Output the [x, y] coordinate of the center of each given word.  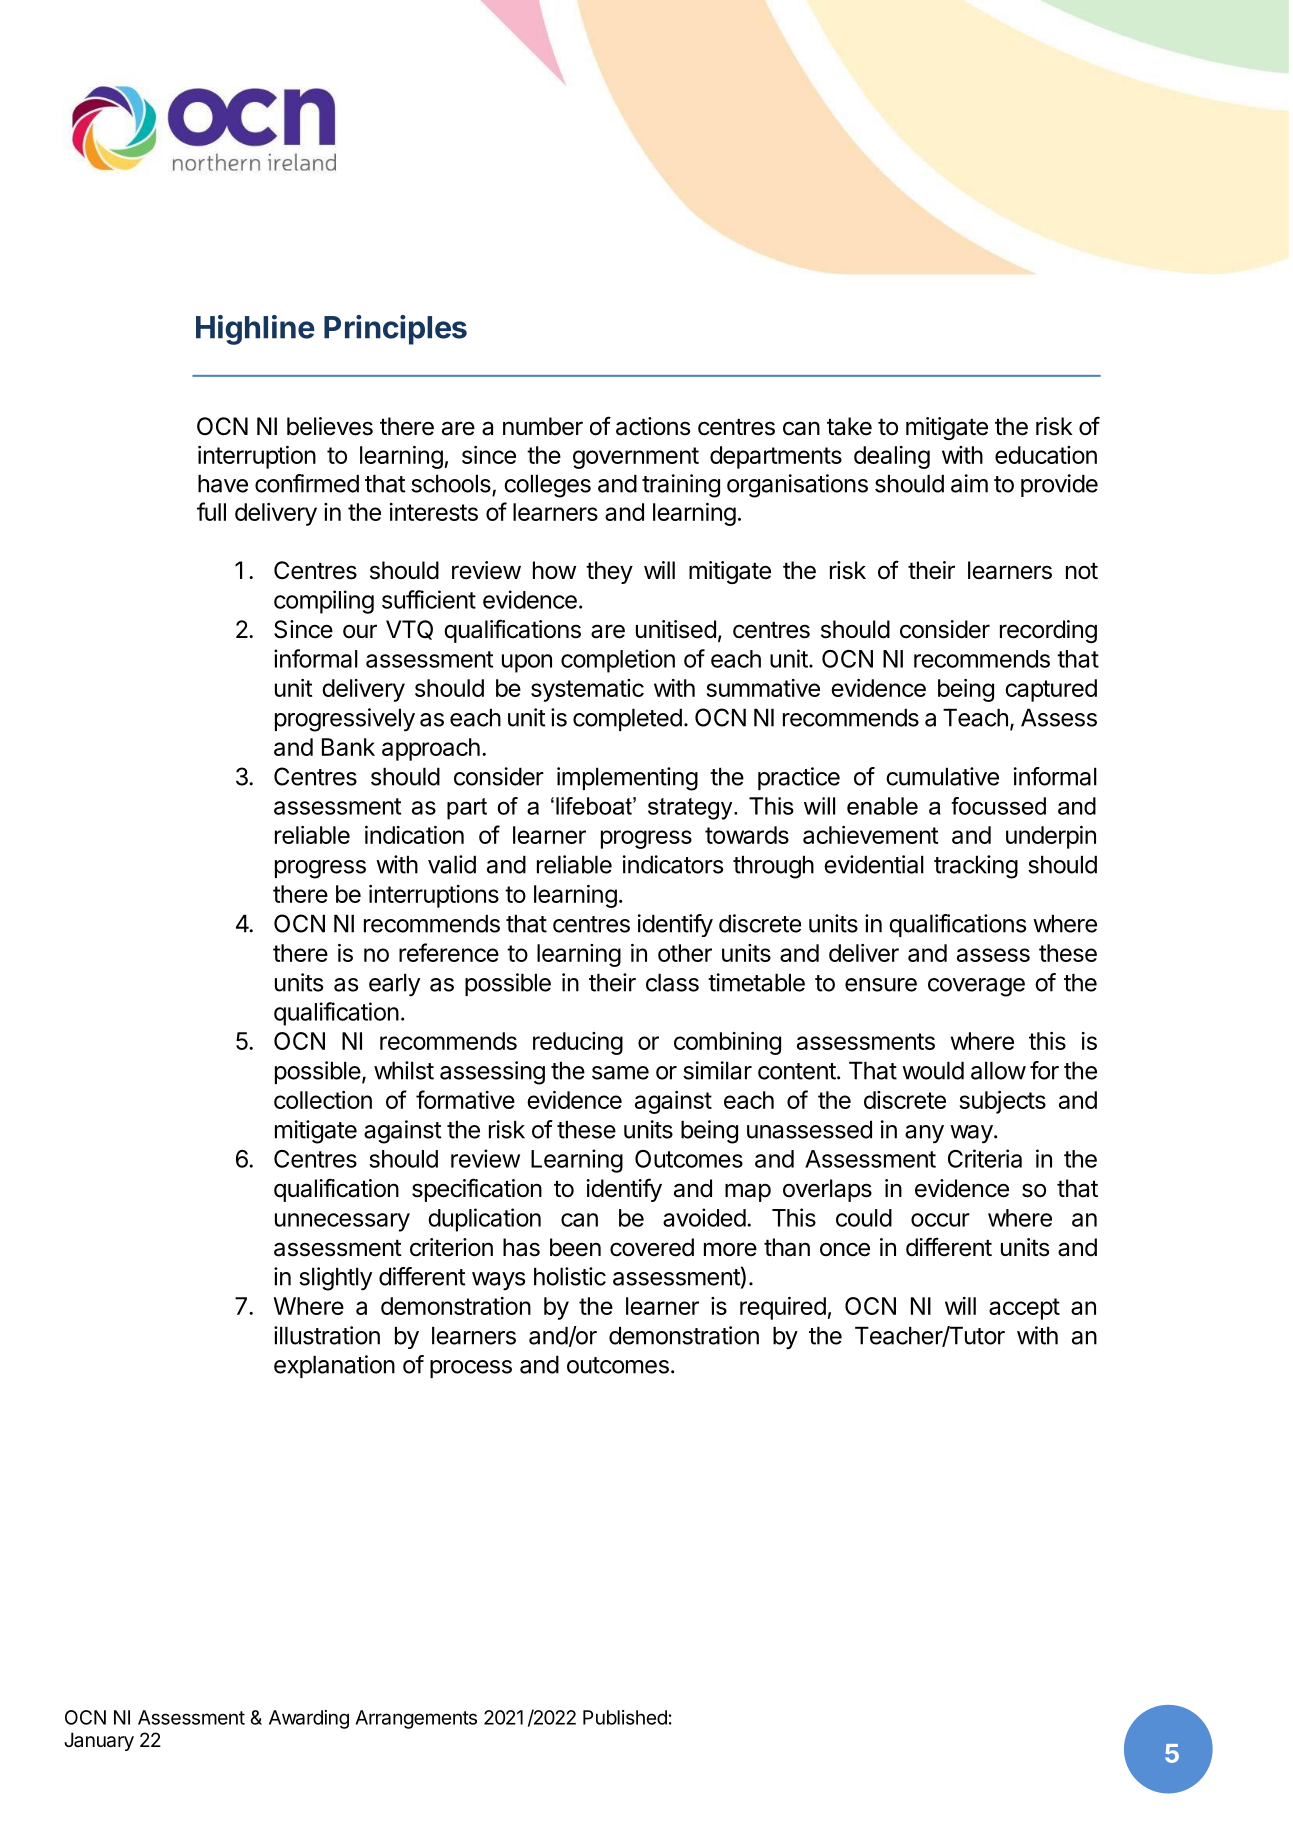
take [849, 426]
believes [330, 426]
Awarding [309, 1719]
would [933, 1070]
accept [1024, 1309]
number [543, 426]
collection [323, 1100]
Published [625, 1717]
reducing [578, 1043]
